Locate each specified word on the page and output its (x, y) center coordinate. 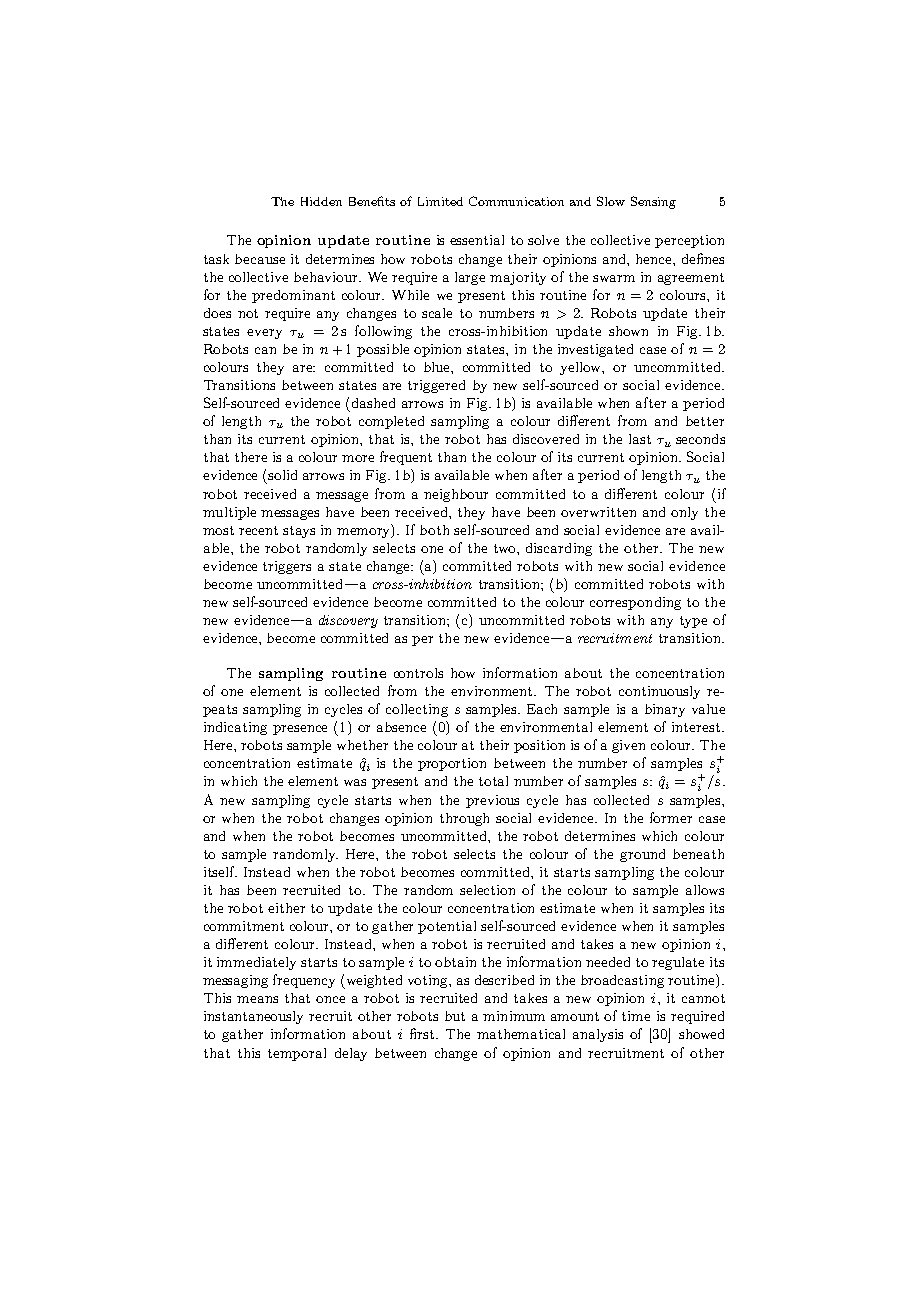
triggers (287, 567)
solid (282, 475)
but (455, 1016)
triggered (436, 386)
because (260, 259)
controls (418, 673)
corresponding (635, 603)
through (464, 819)
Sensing (653, 202)
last (640, 439)
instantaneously (253, 1017)
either (286, 908)
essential (477, 240)
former (671, 817)
